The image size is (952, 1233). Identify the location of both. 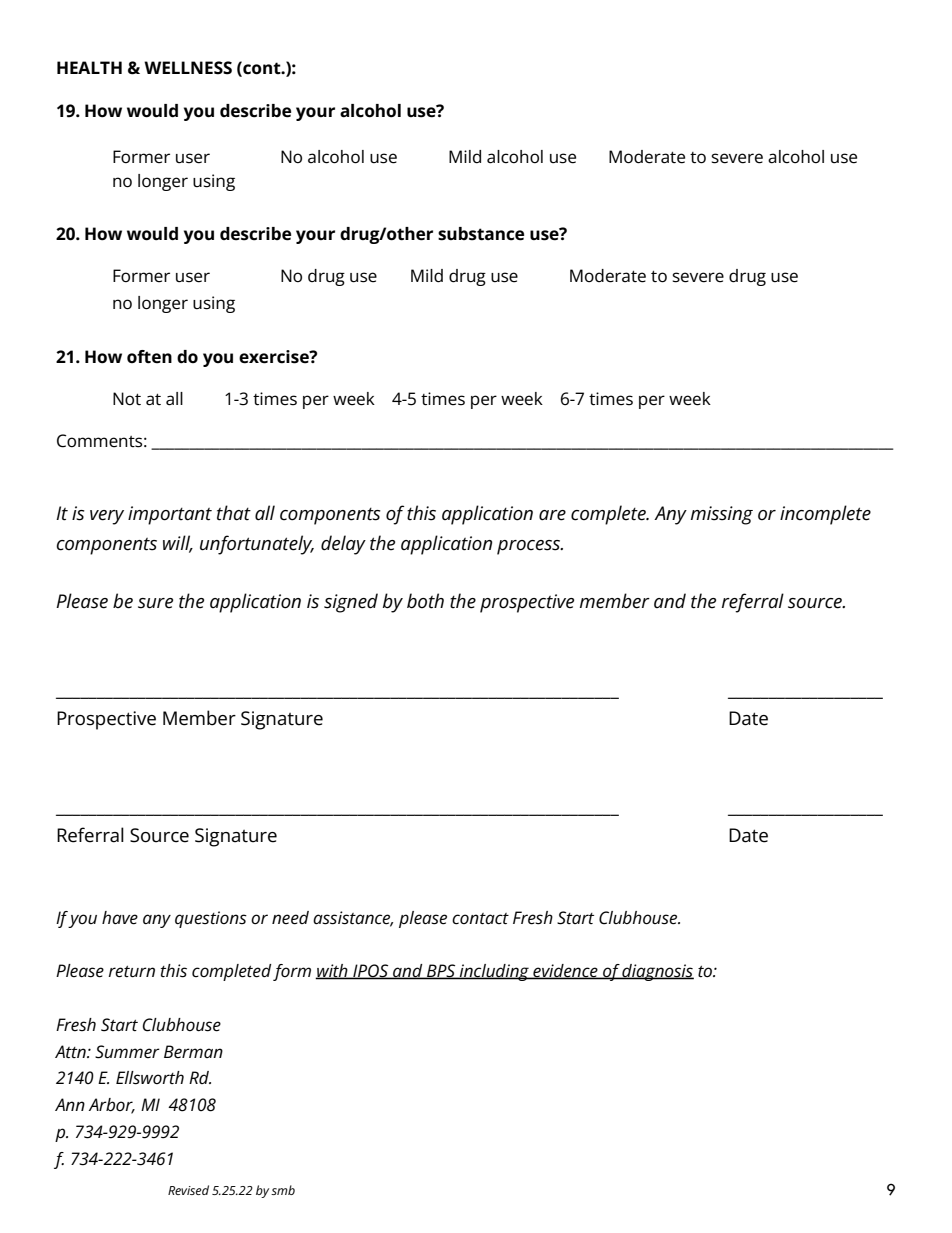
(425, 601).
